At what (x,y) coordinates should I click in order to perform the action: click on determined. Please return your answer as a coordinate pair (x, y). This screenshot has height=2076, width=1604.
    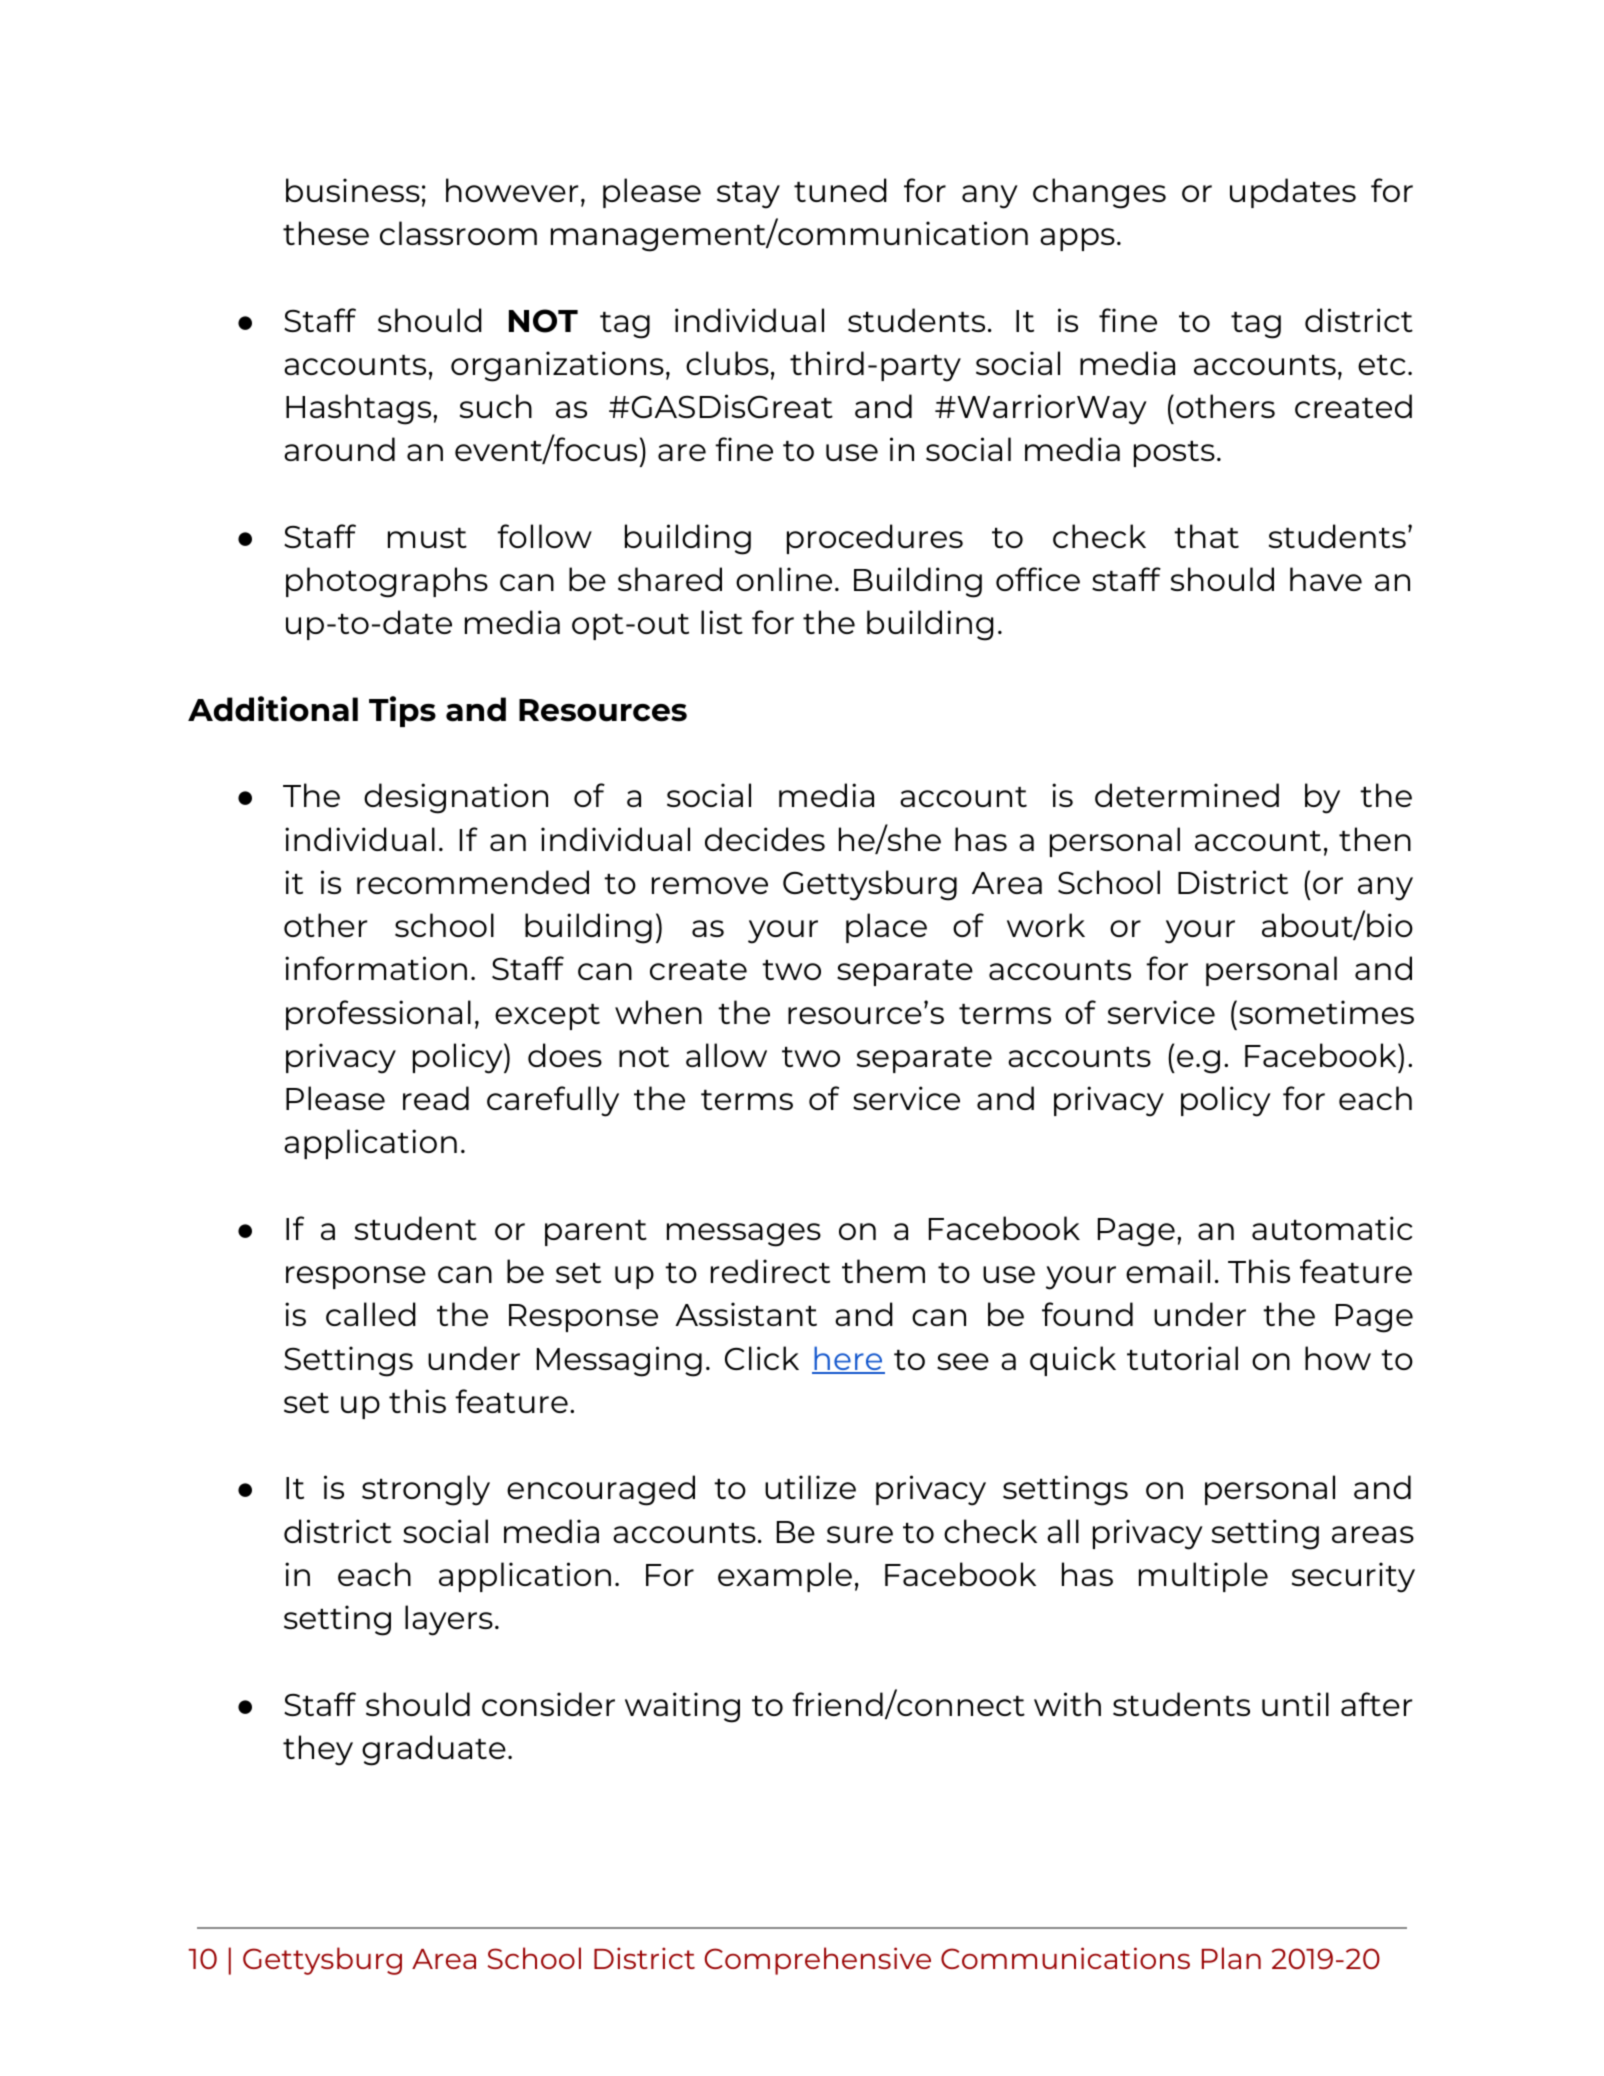
    Looking at the image, I should click on (1187, 795).
